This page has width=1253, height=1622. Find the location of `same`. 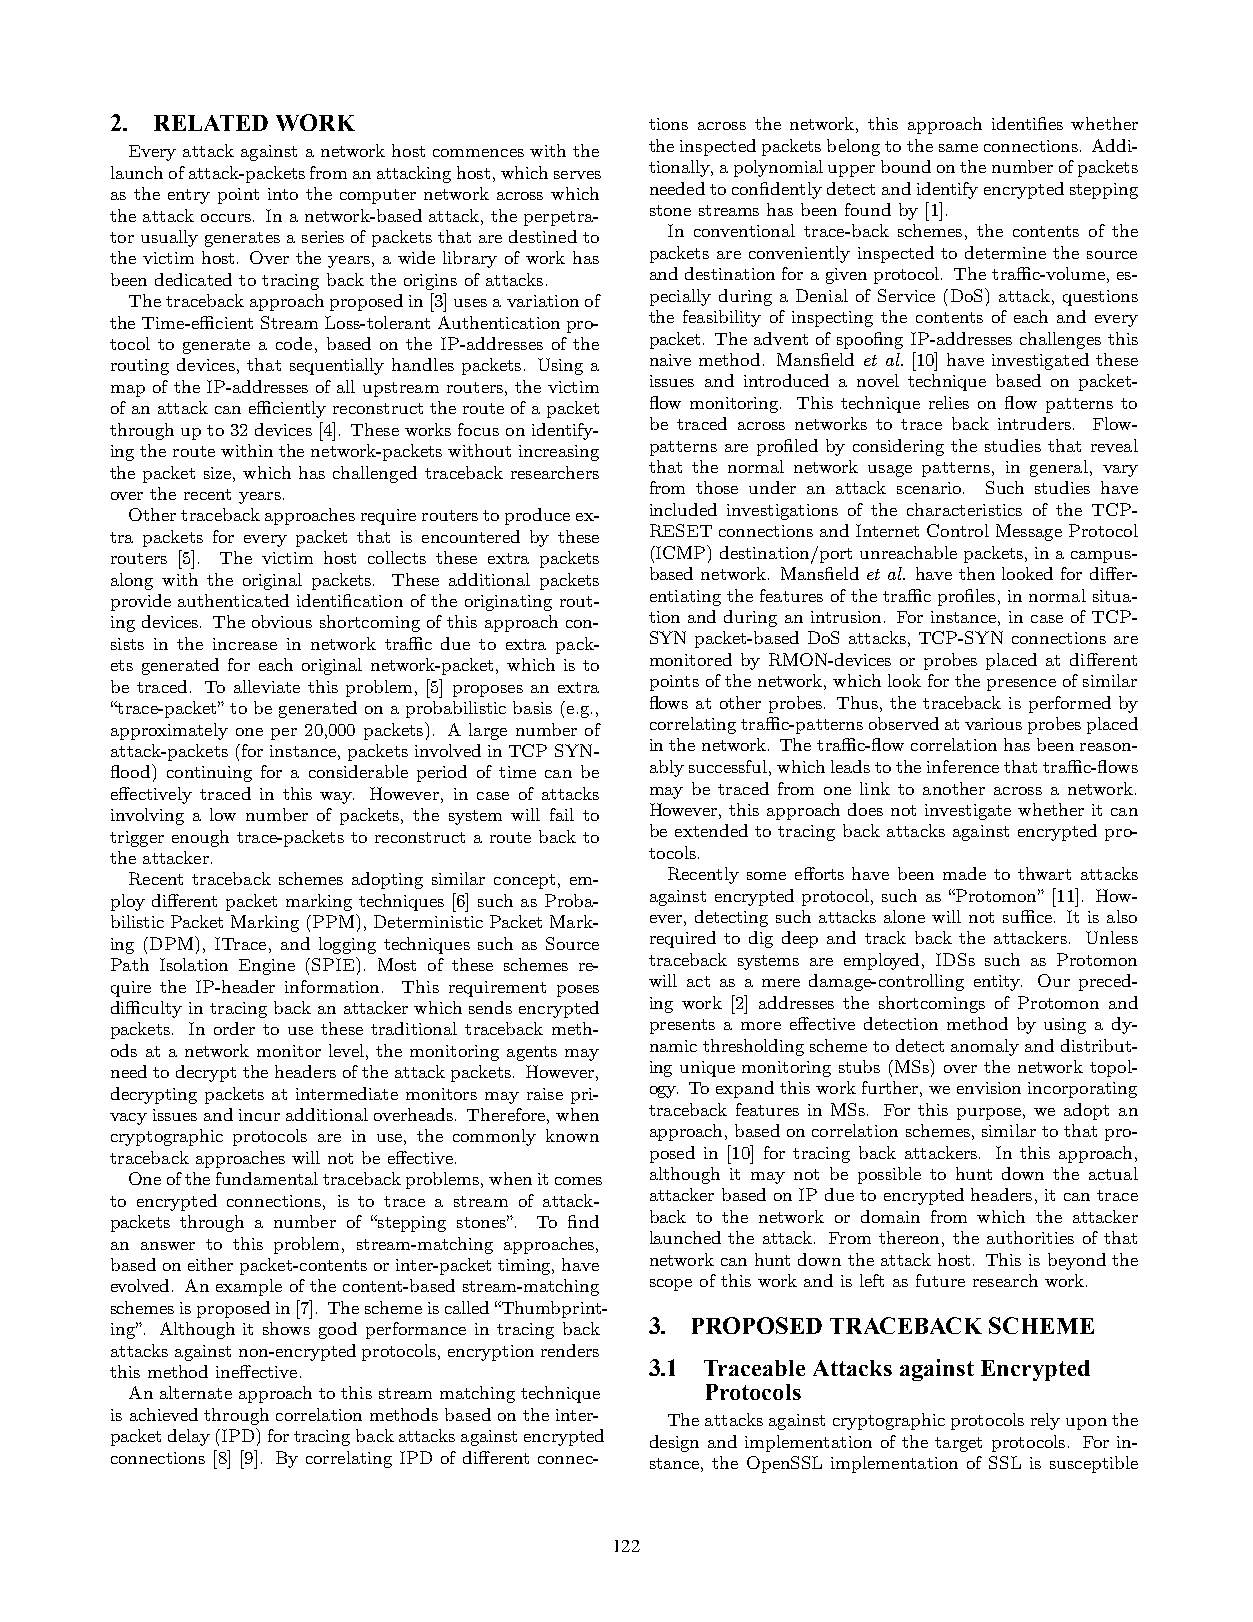

same is located at coordinates (958, 148).
